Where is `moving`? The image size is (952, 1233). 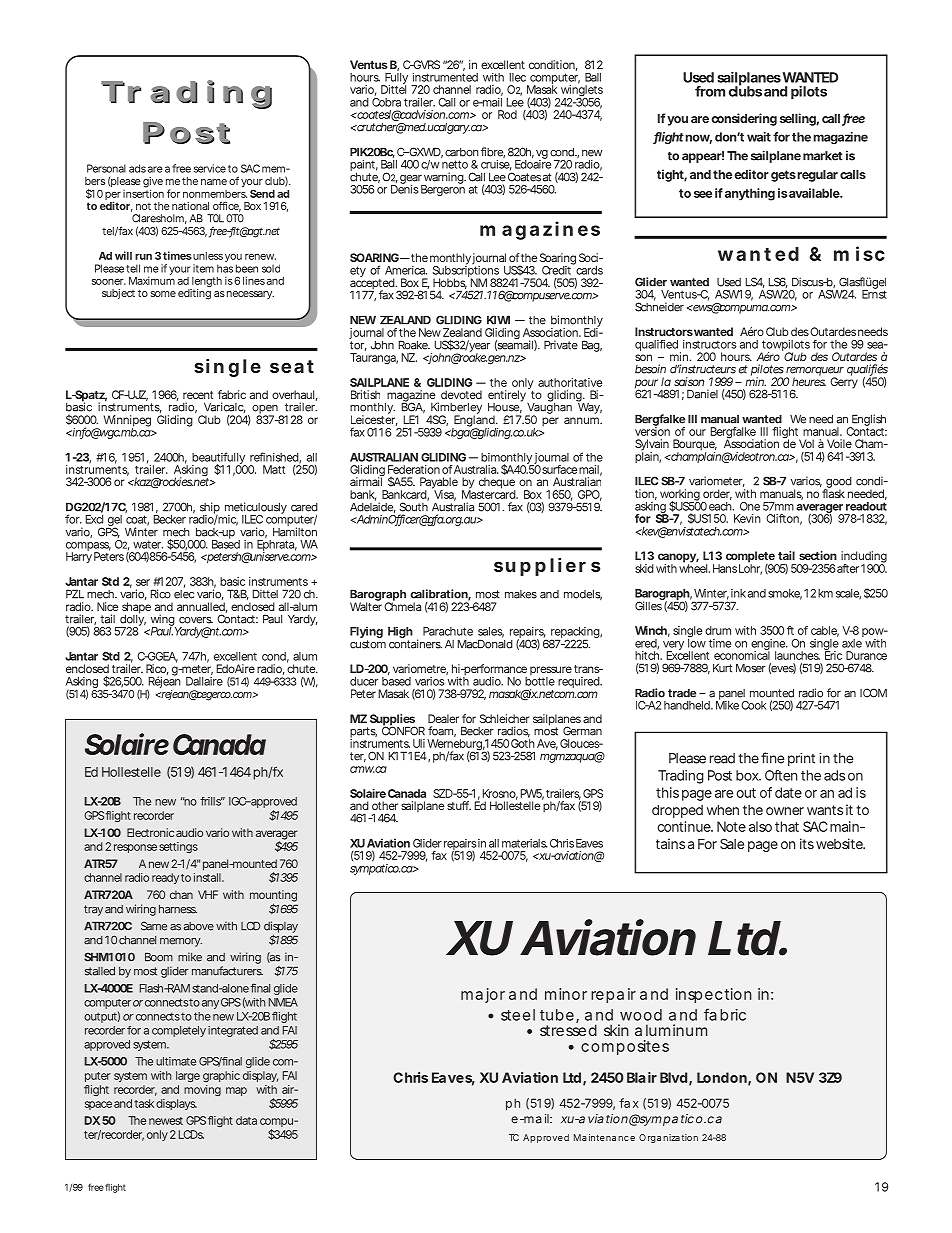 moving is located at coordinates (202, 1090).
